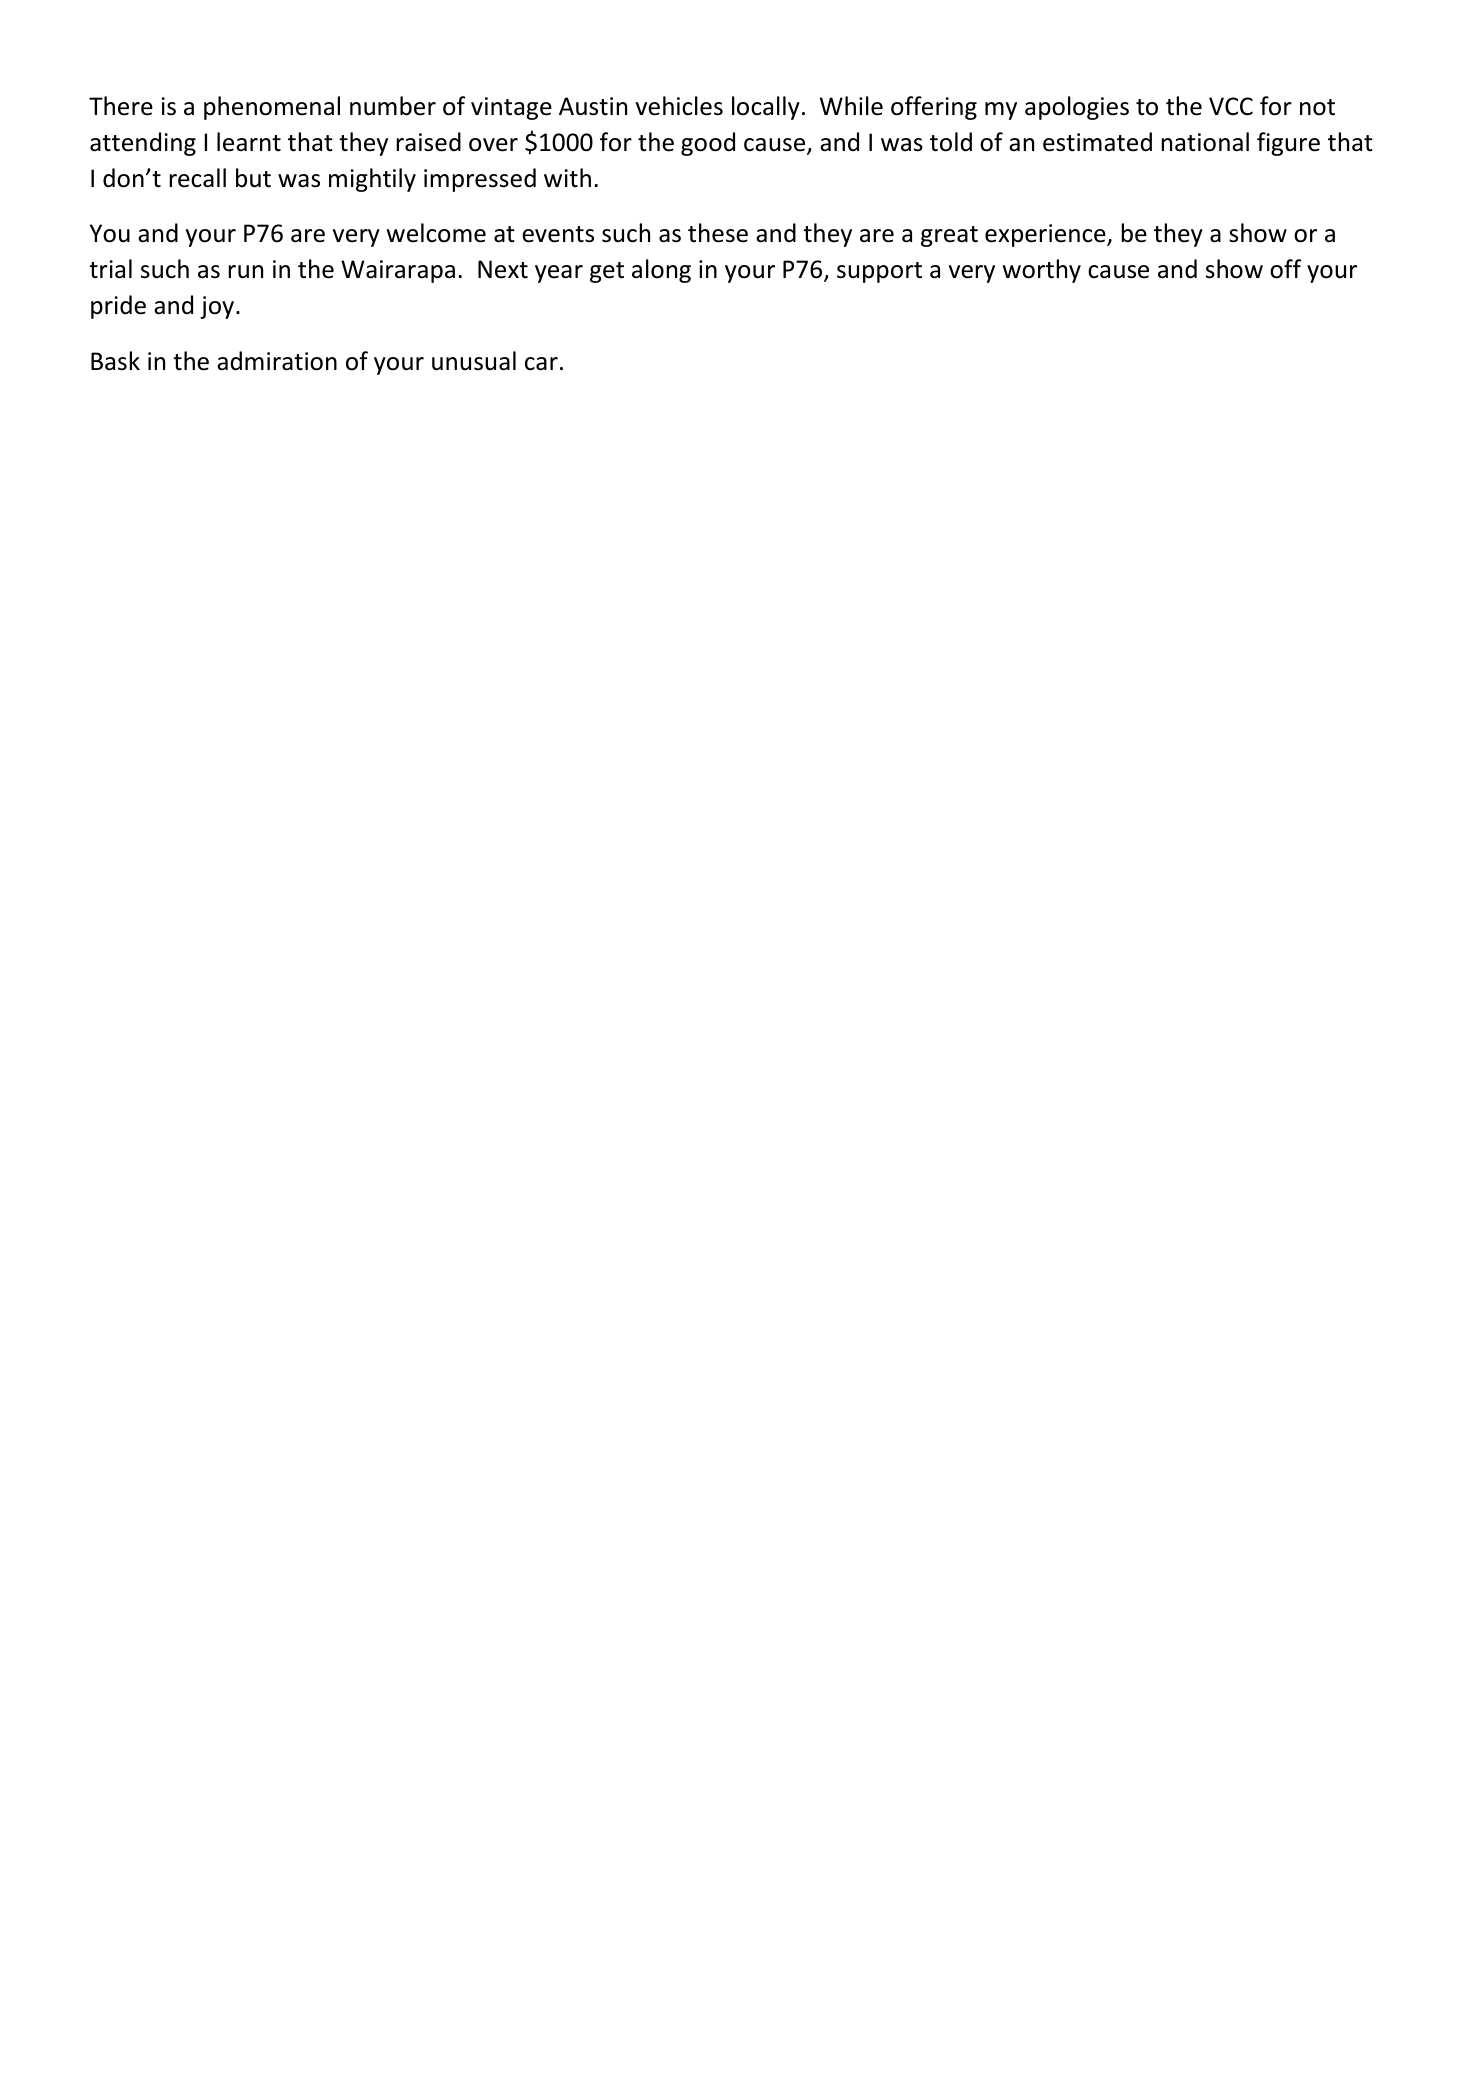 This screenshot has width=1476, height=2087. Describe the element at coordinates (253, 178) in the screenshot. I see `but` at that location.
